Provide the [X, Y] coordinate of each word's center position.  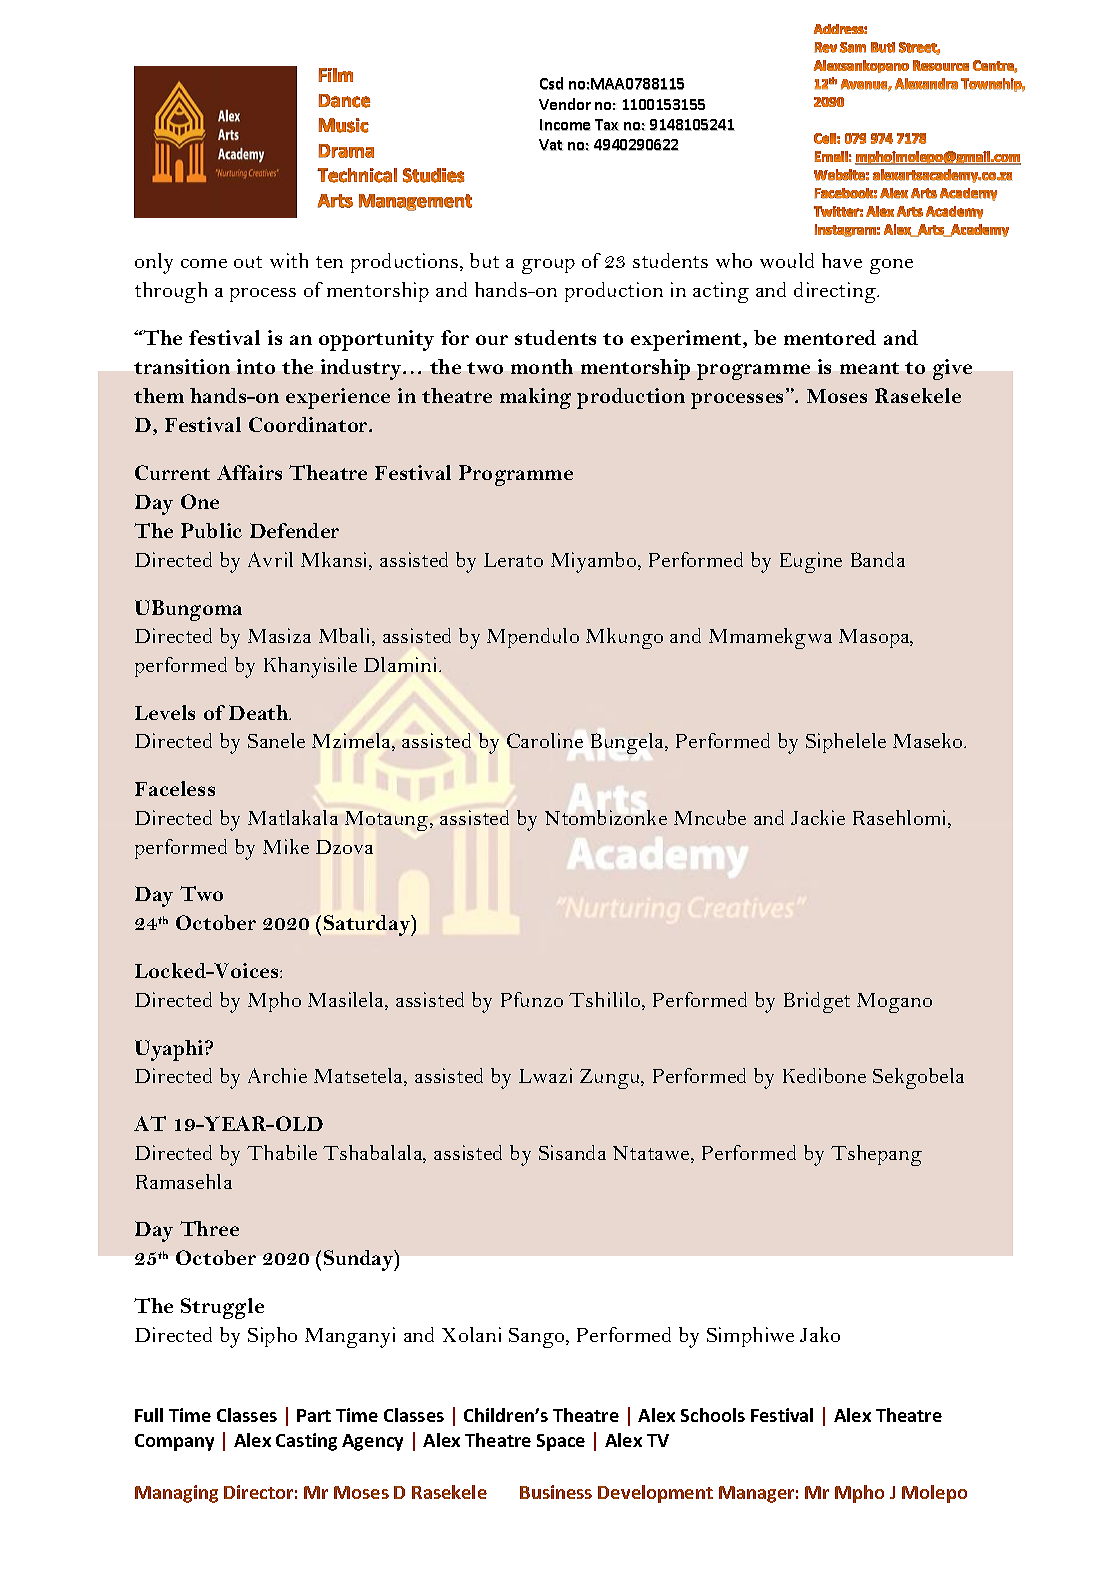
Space [561, 1442]
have [842, 260]
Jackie [818, 817]
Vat [551, 145]
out [248, 262]
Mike [286, 846]
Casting [306, 1442]
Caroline [545, 740]
